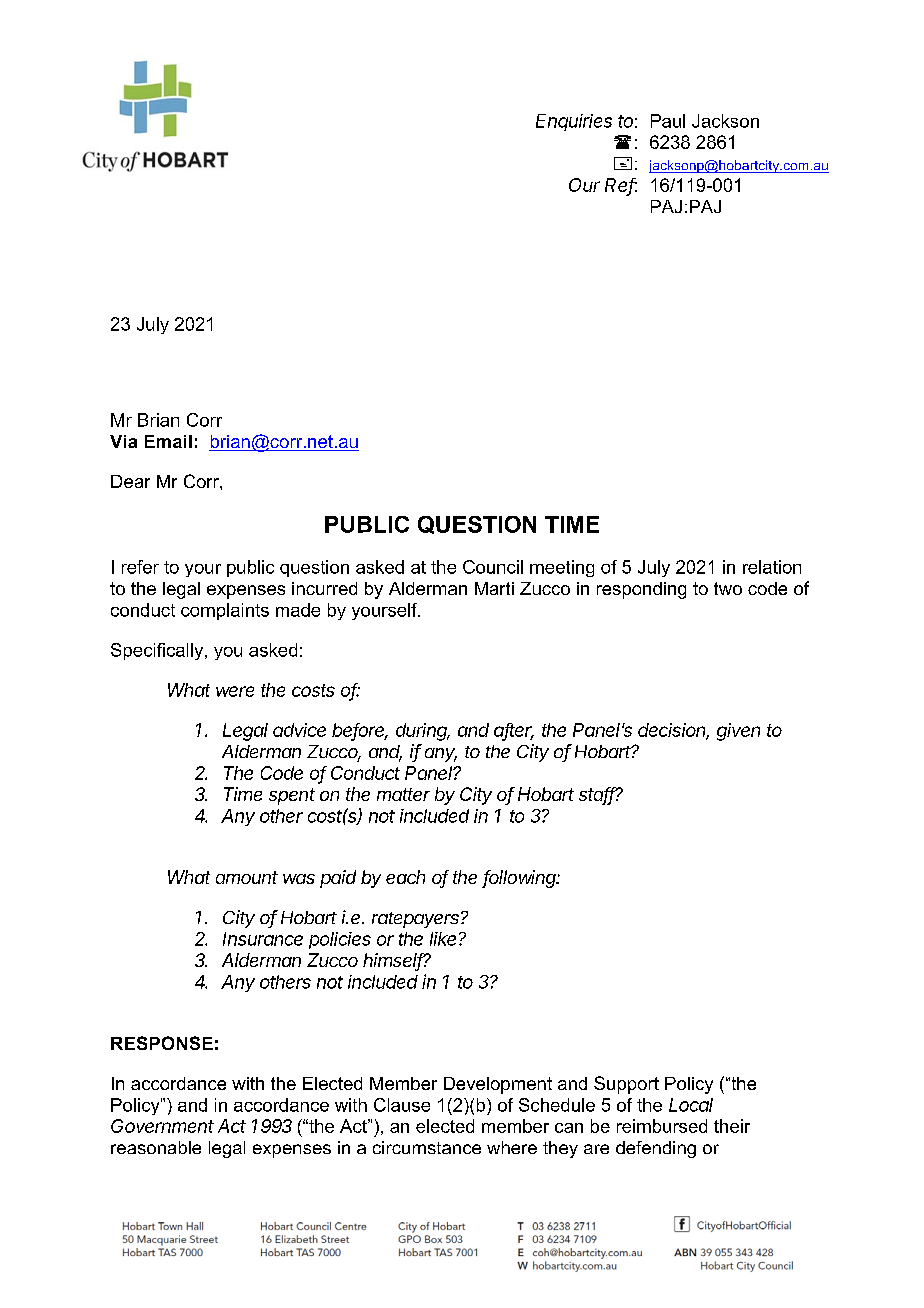 This image has width=924, height=1308. I want to click on circumstance, so click(427, 1147).
